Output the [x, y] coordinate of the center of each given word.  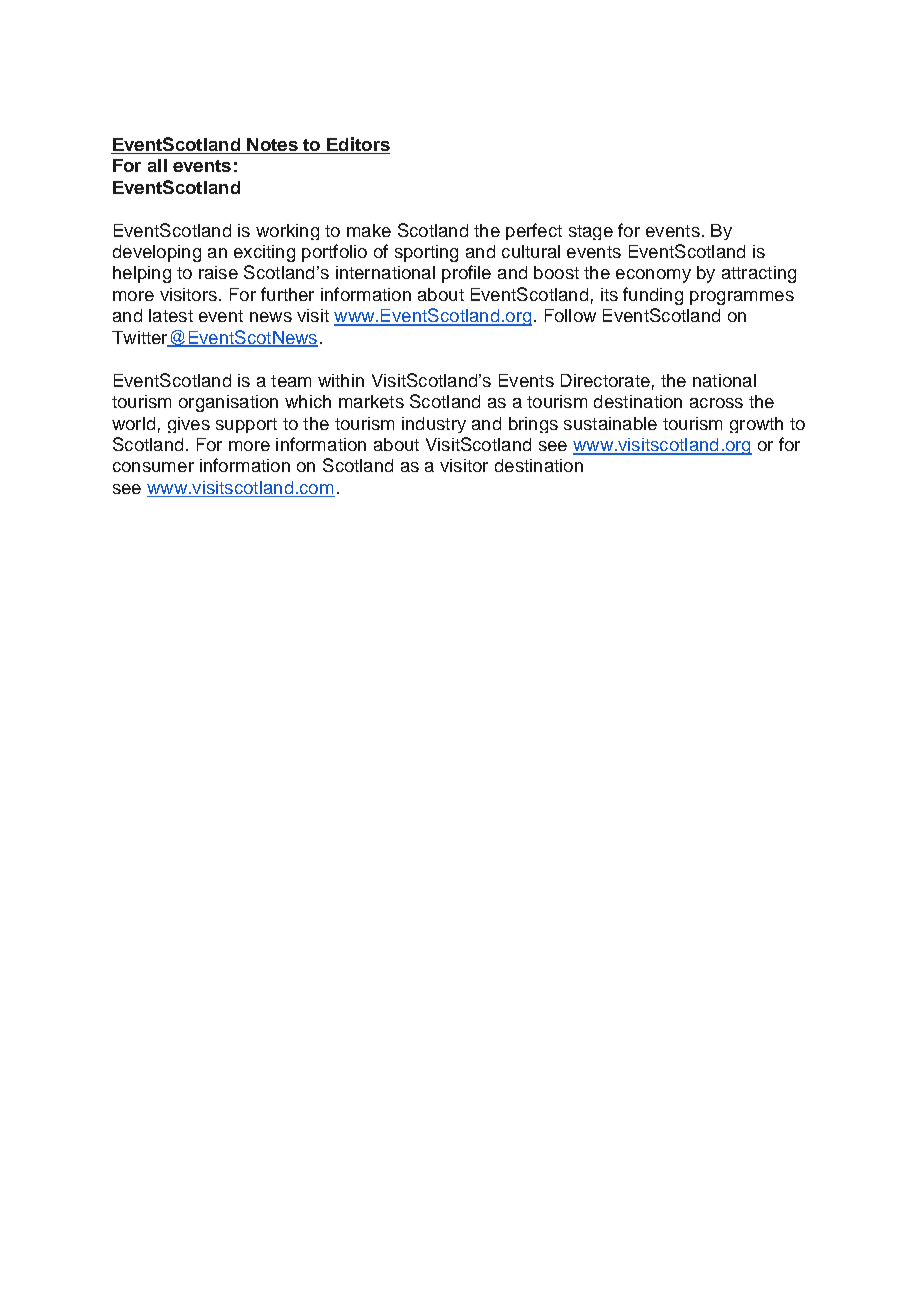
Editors [357, 145]
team [291, 381]
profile [466, 274]
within [341, 380]
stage [591, 232]
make [369, 230]
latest [171, 315]
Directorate [605, 380]
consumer [153, 467]
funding [653, 296]
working [287, 232]
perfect [534, 231]
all [157, 165]
